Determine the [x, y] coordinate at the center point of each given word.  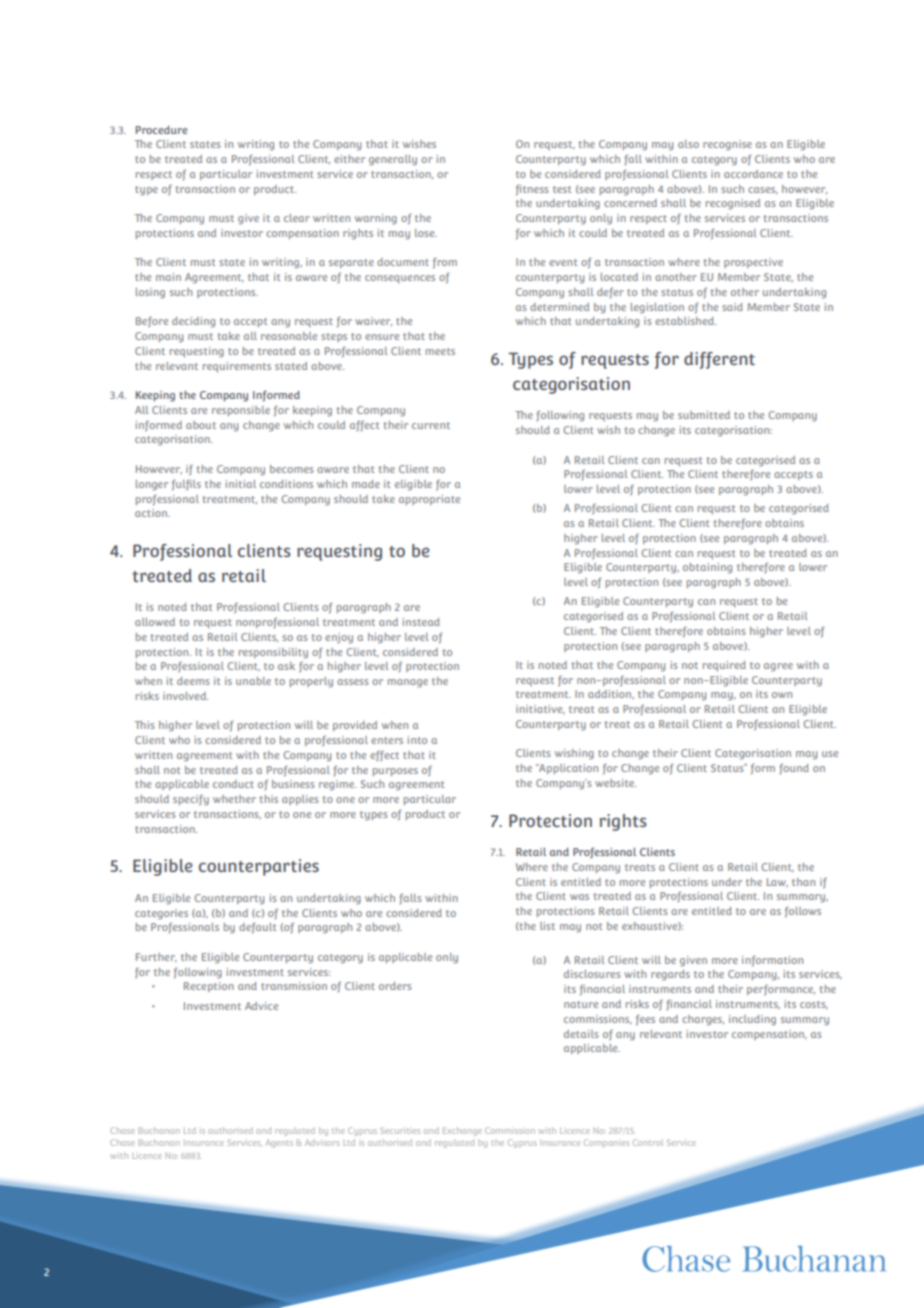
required [724, 666]
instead [421, 622]
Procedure [162, 130]
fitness [532, 190]
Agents [279, 1144]
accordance [753, 174]
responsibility [273, 653]
